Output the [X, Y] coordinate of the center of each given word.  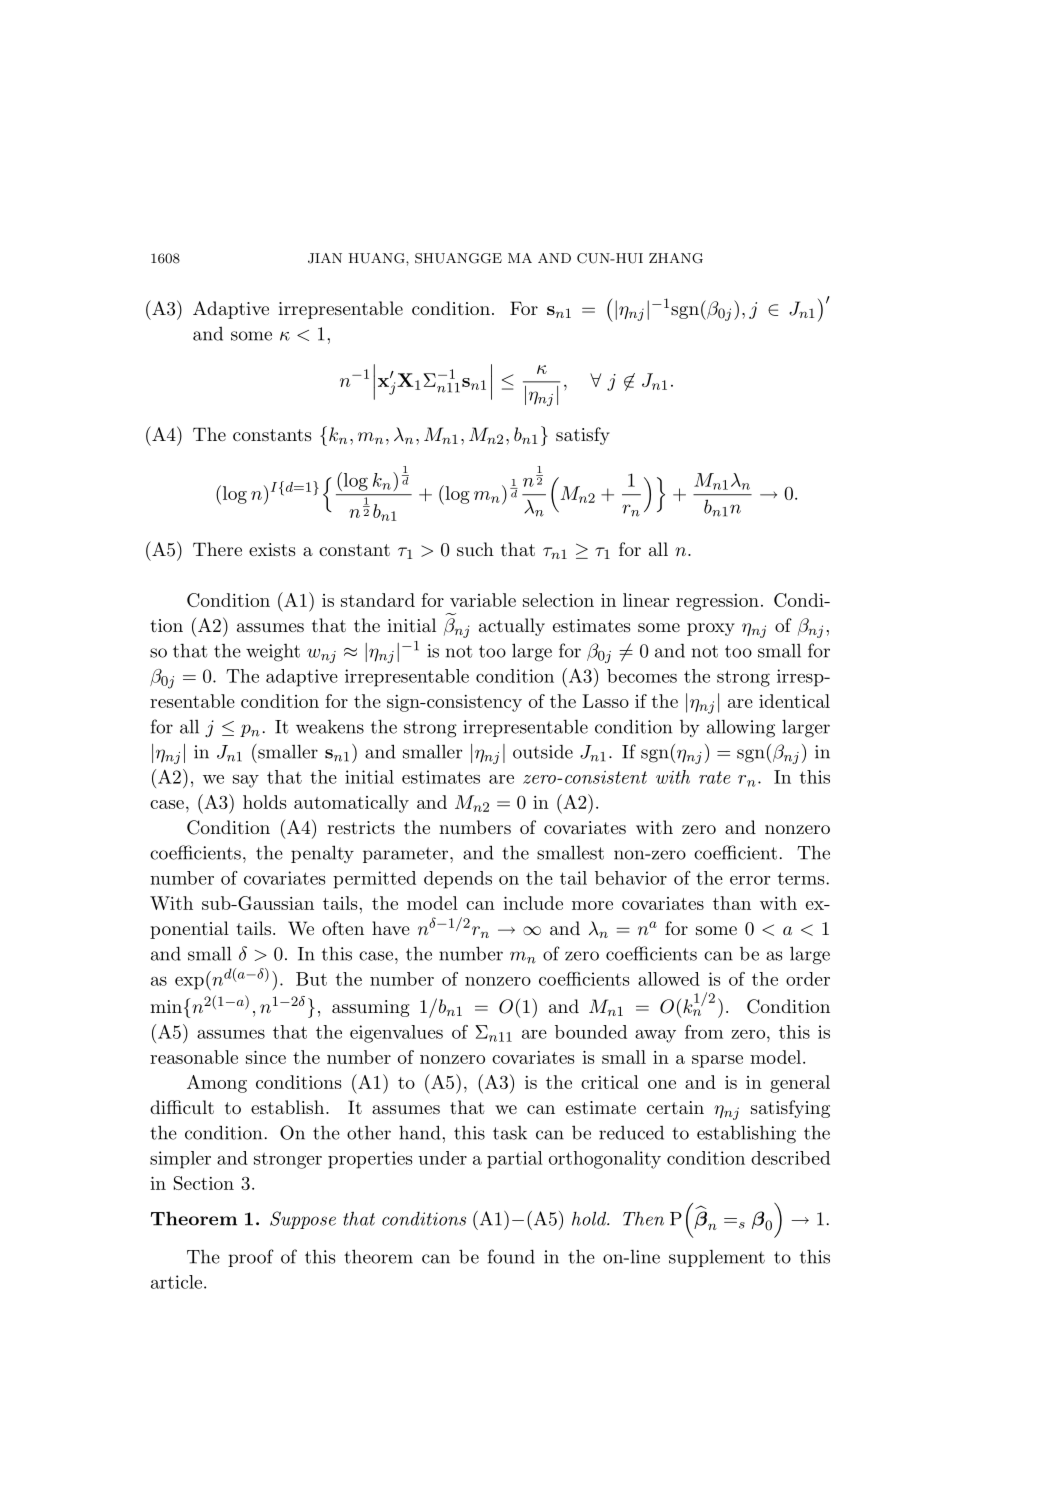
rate [715, 777]
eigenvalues [396, 1034]
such [475, 549]
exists [272, 549]
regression [717, 602]
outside [543, 752]
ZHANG [676, 258]
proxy [711, 629]
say [246, 781]
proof [251, 1258]
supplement [717, 1258]
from [704, 1032]
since [266, 1057]
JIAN [325, 258]
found [511, 1256]
